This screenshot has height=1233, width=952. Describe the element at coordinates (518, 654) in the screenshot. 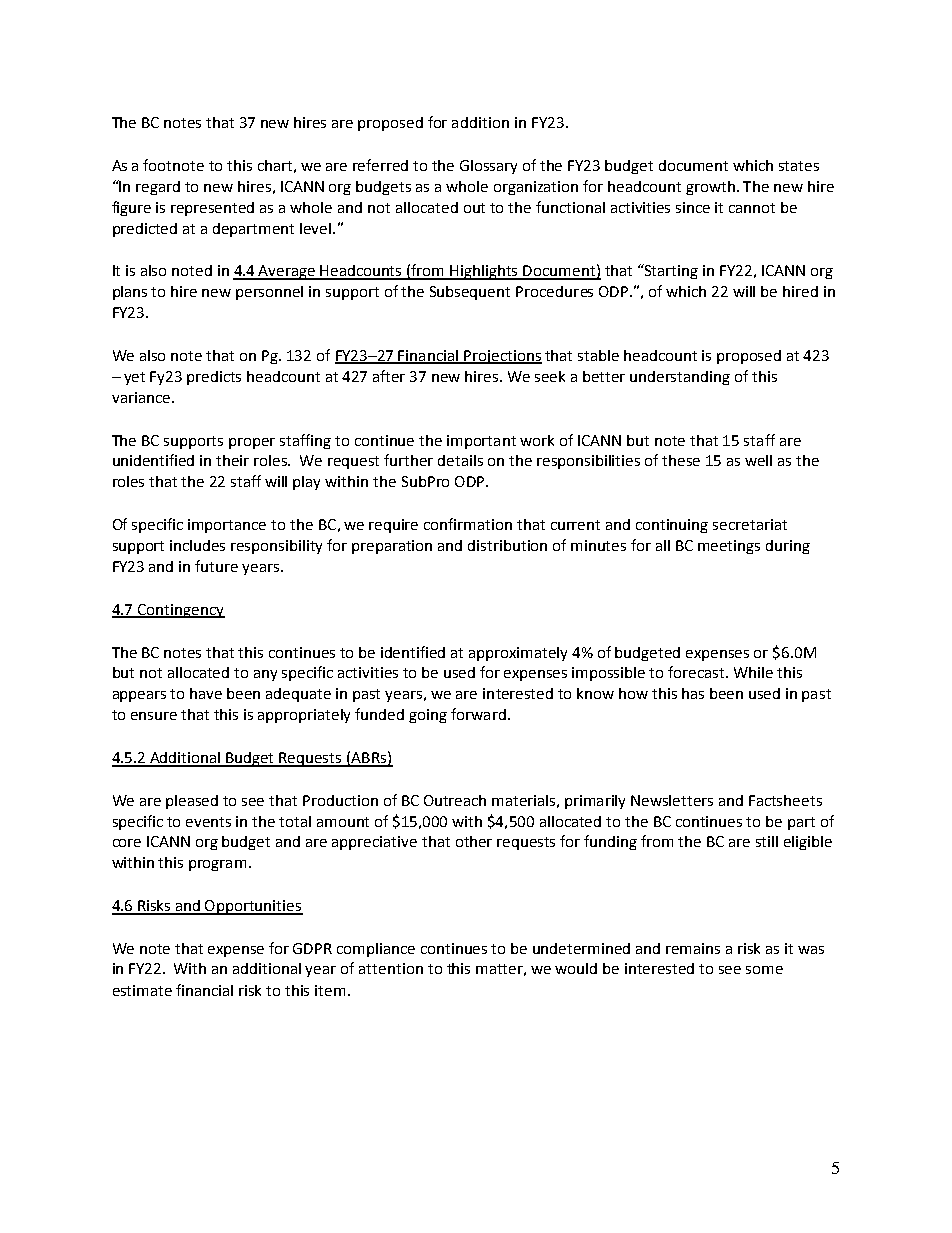

I see `approximately` at that location.
